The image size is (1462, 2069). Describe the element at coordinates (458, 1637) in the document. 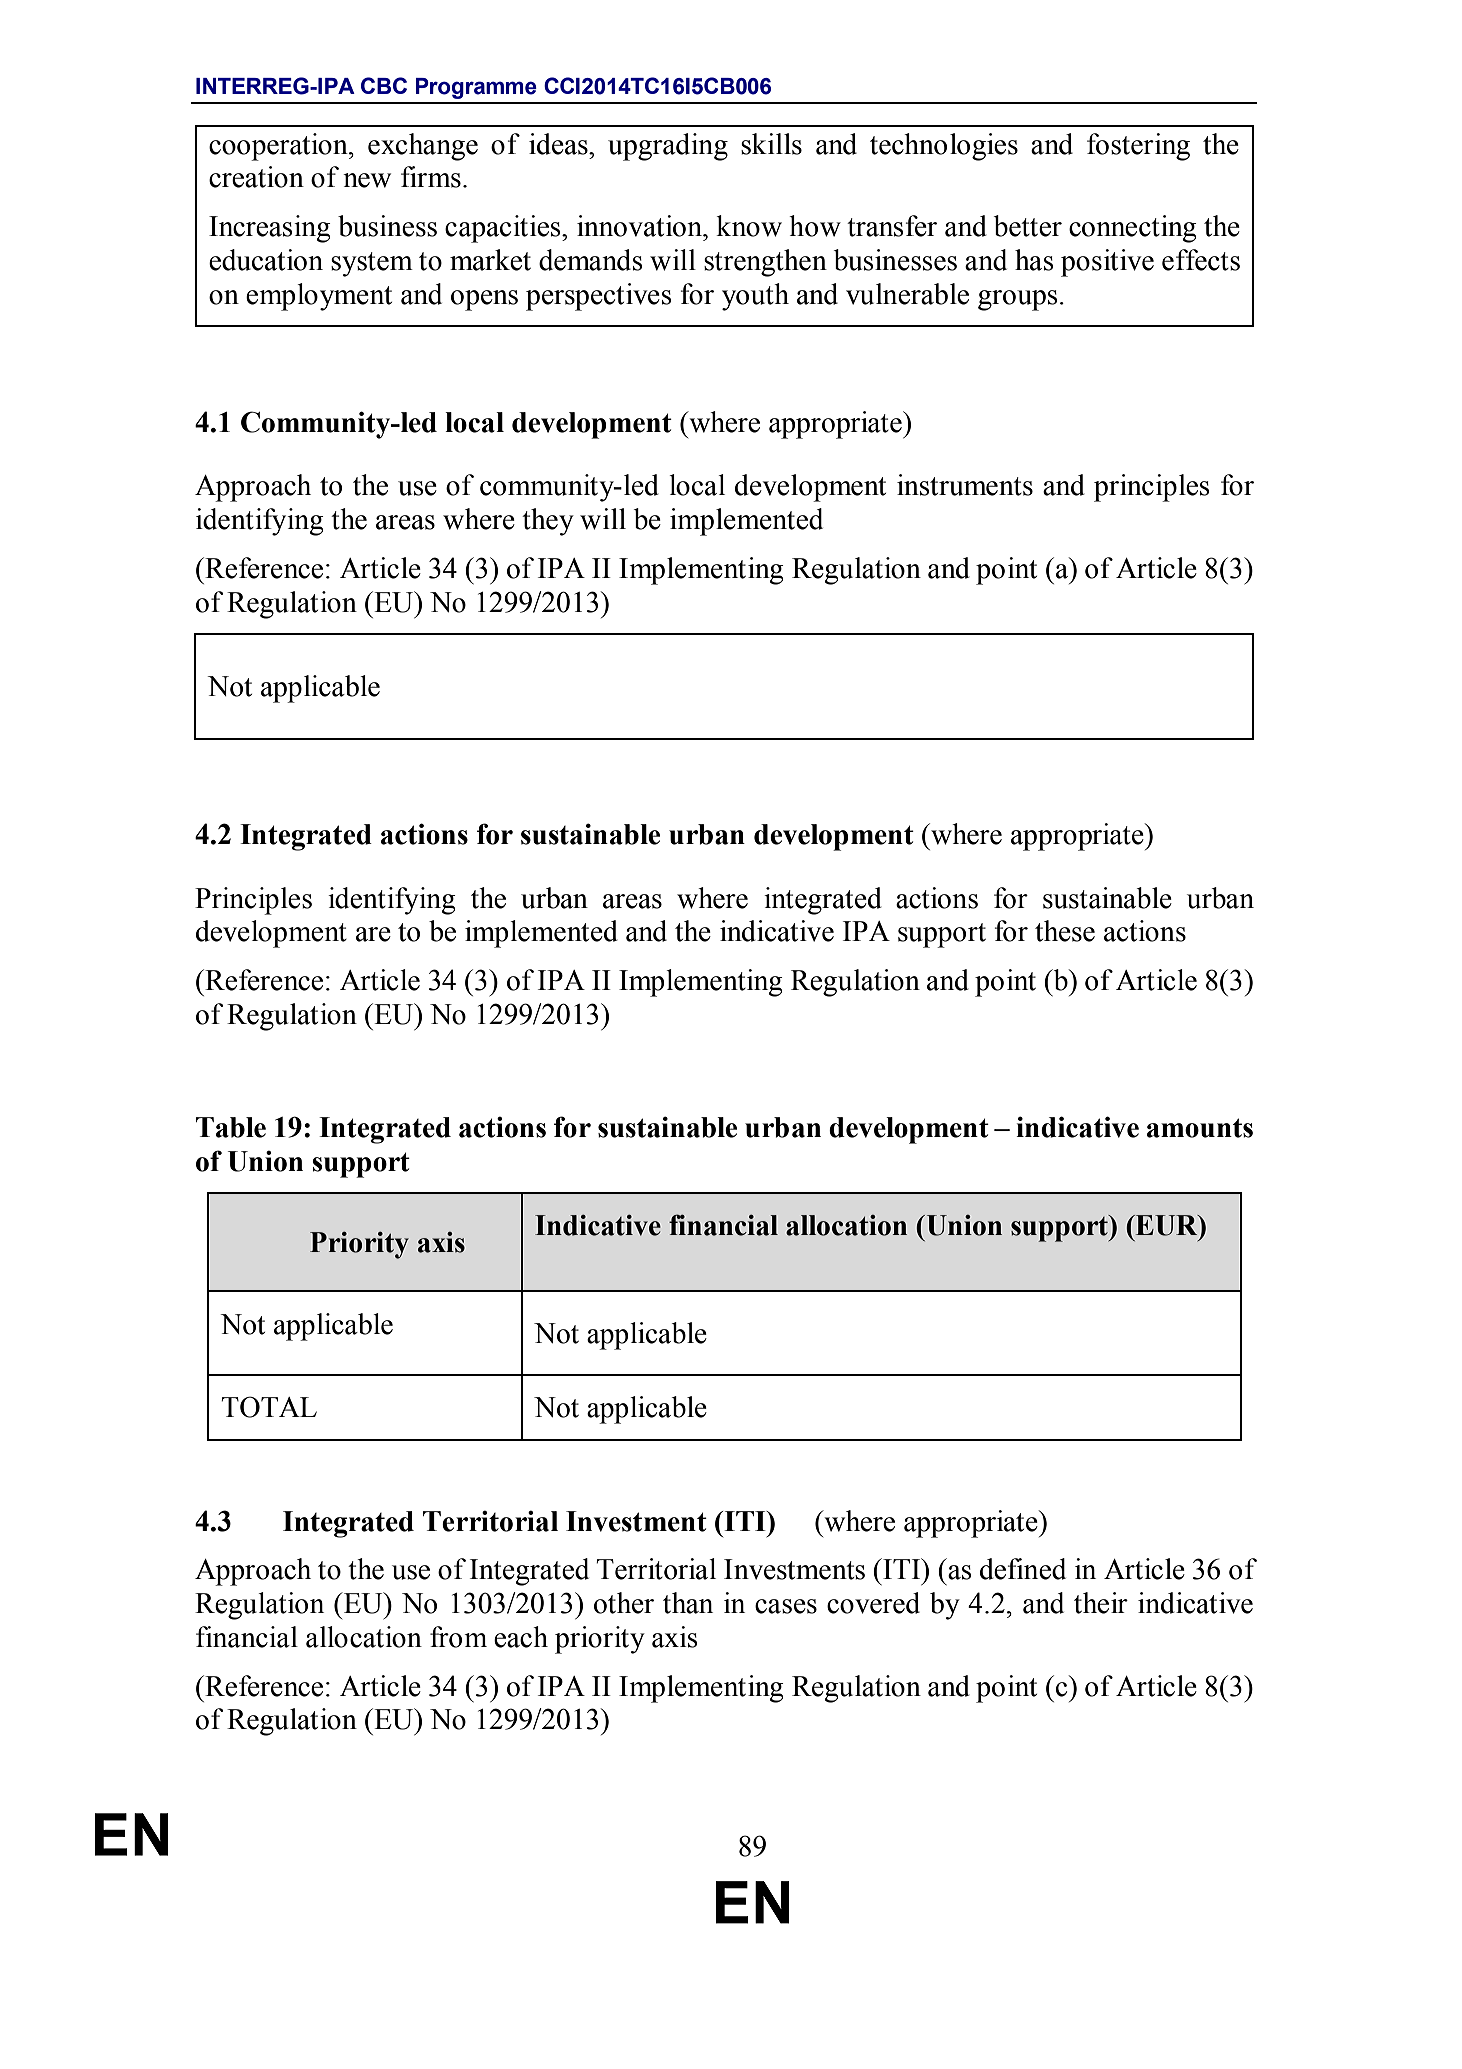

I see `from` at that location.
